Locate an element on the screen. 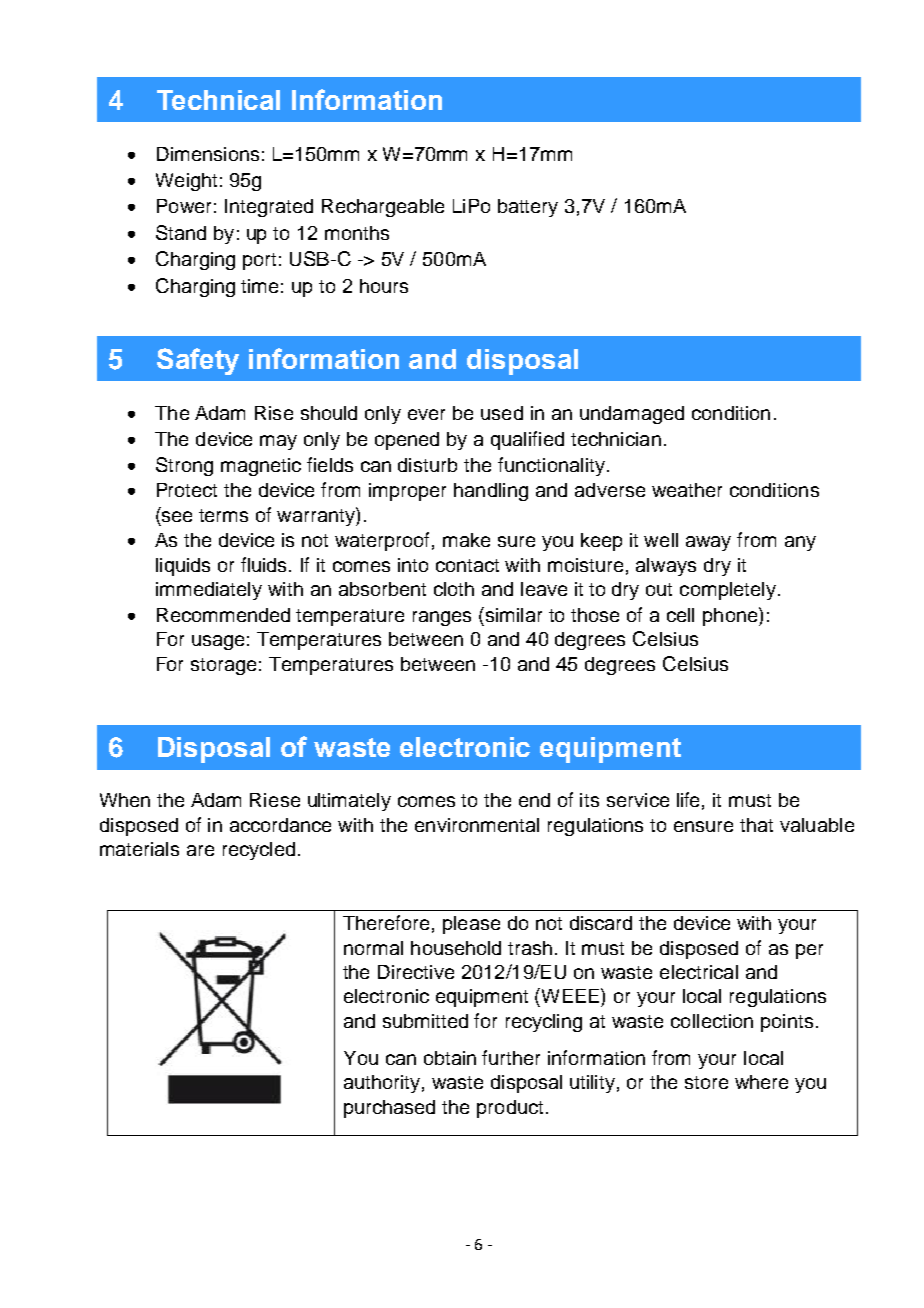  Dimensions is located at coordinates (208, 154).
